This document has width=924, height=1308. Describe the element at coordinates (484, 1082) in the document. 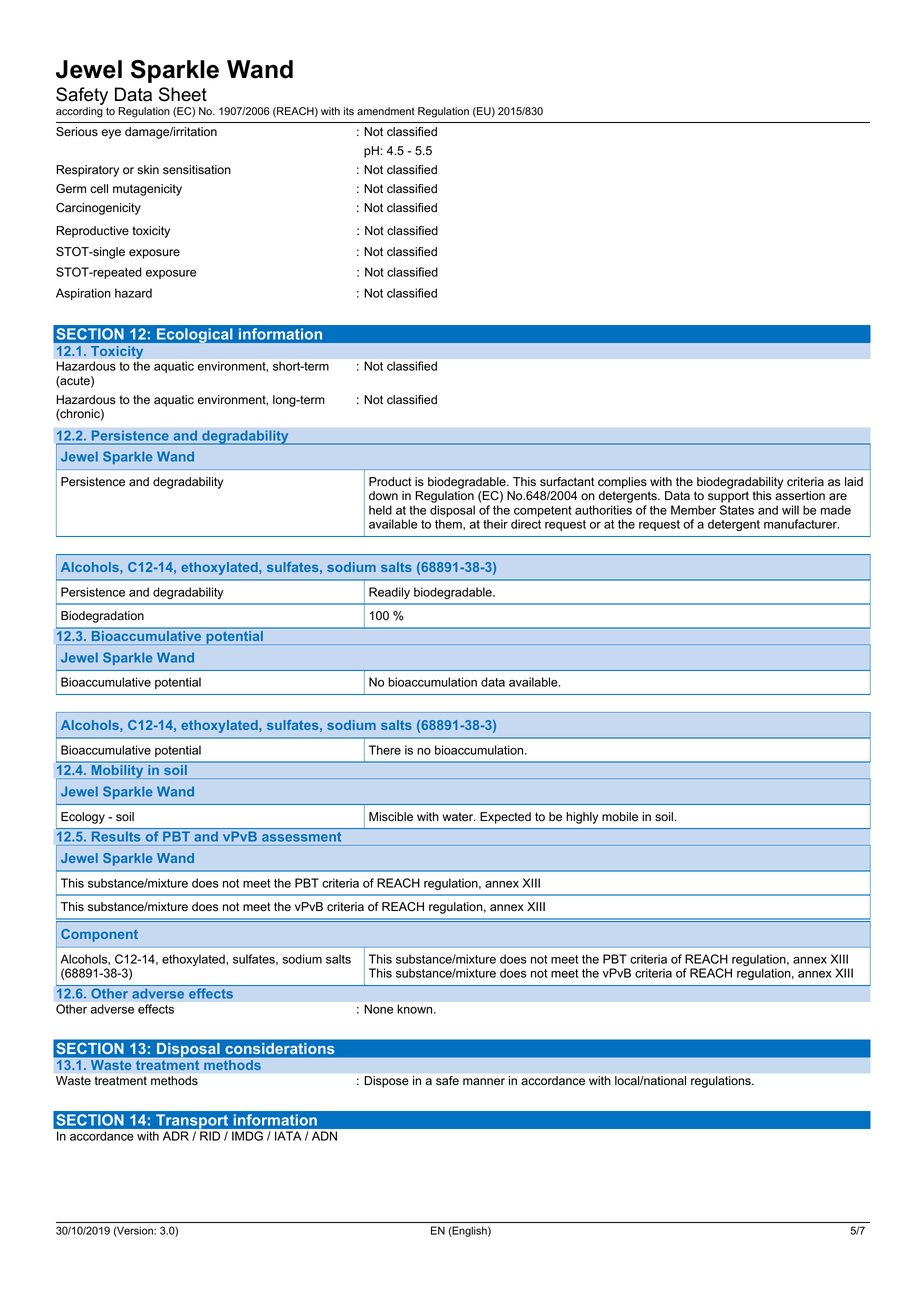

I see `manner` at that location.
